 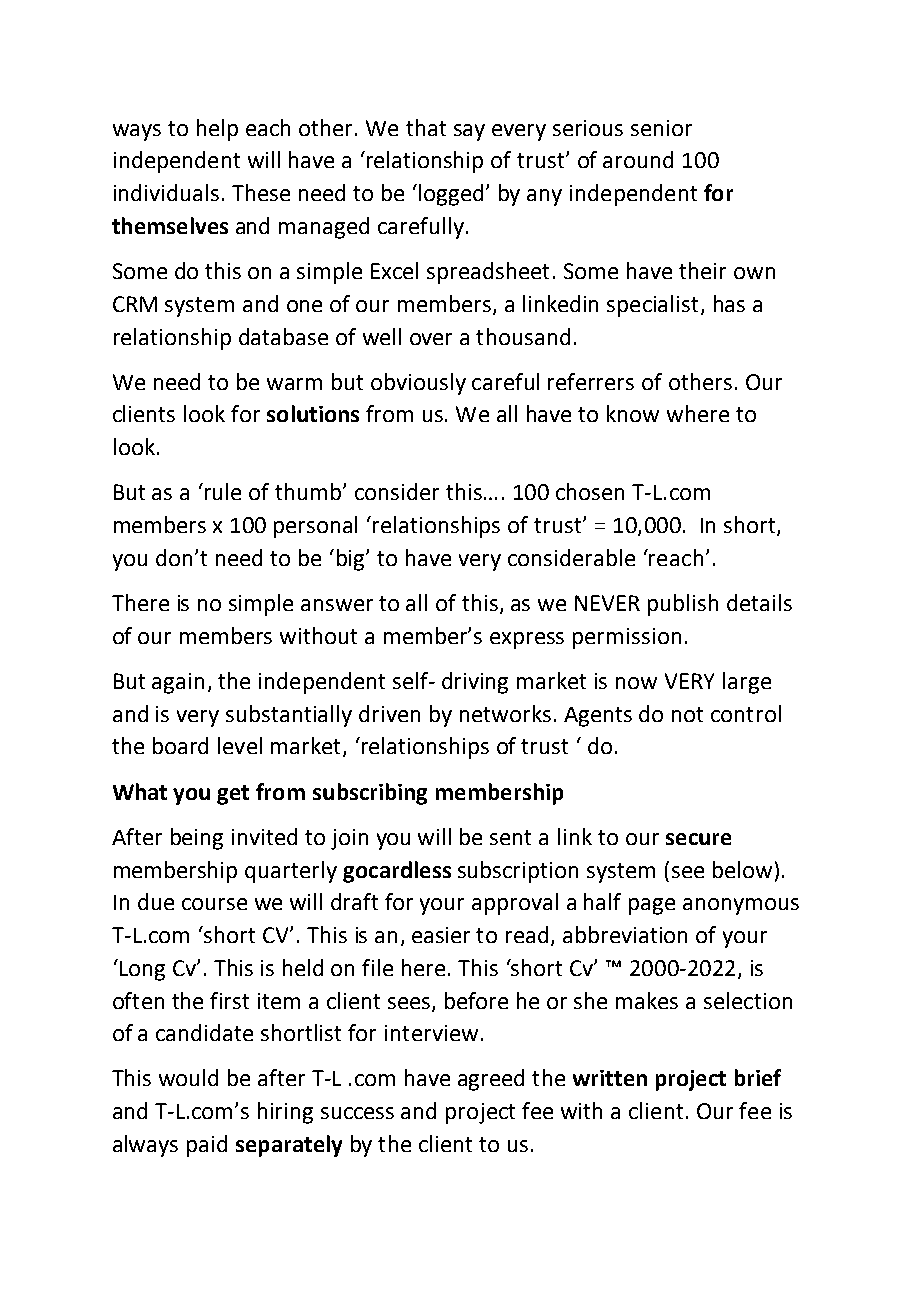 What do you see at coordinates (527, 640) in the screenshot?
I see `express` at bounding box center [527, 640].
